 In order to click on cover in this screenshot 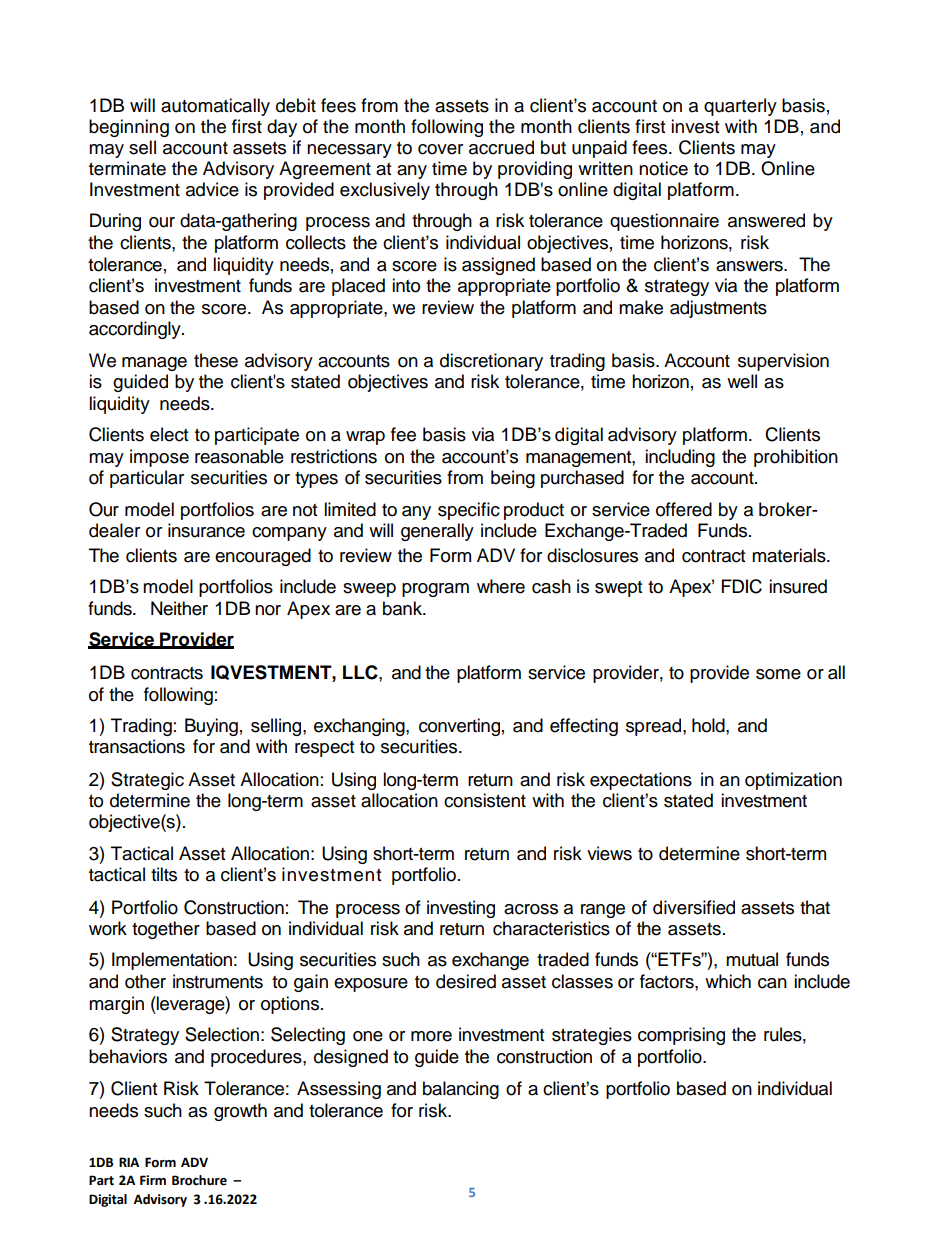, I will do `click(440, 149)`.
